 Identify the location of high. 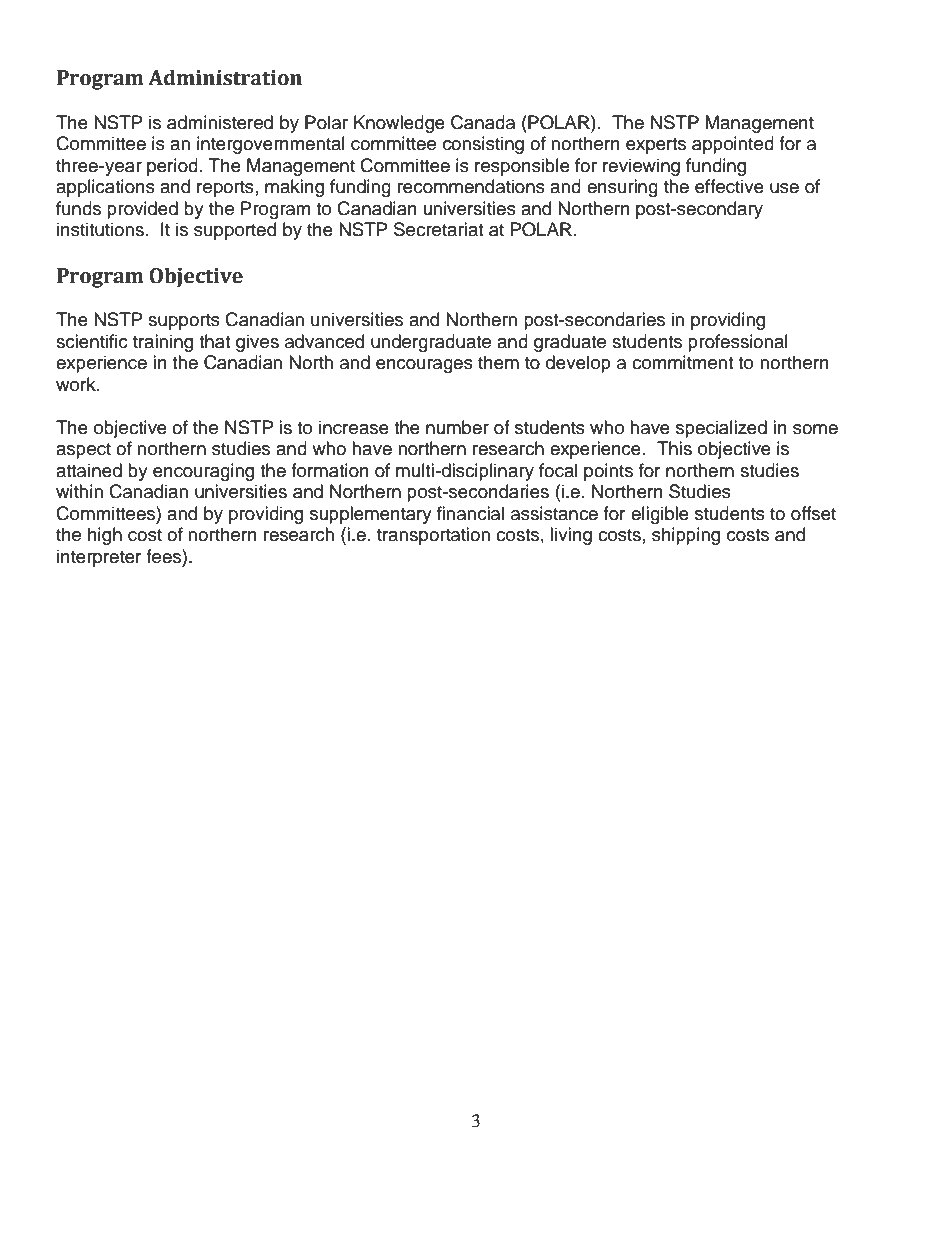
(105, 536).
